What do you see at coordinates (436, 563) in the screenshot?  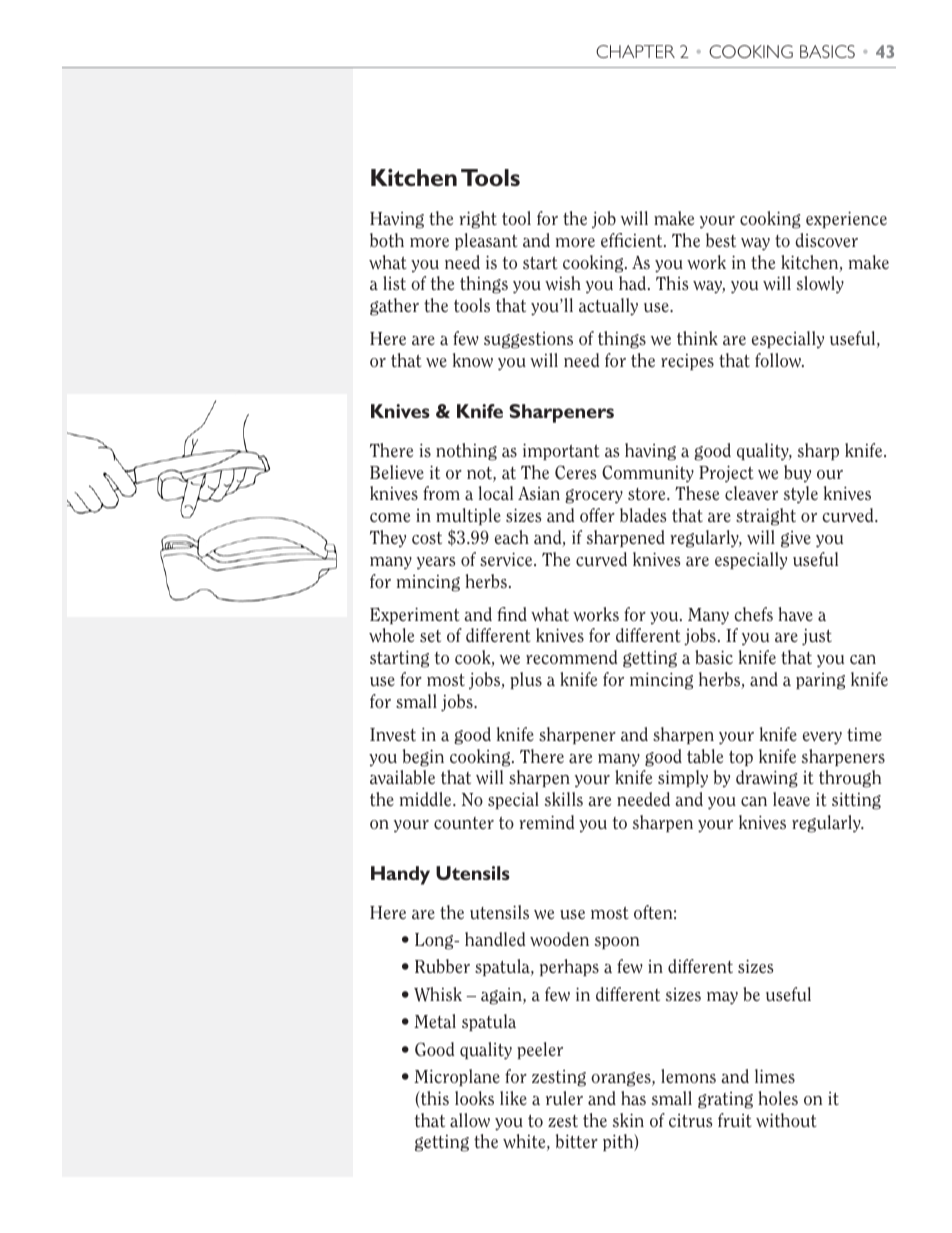 I see `years` at bounding box center [436, 563].
